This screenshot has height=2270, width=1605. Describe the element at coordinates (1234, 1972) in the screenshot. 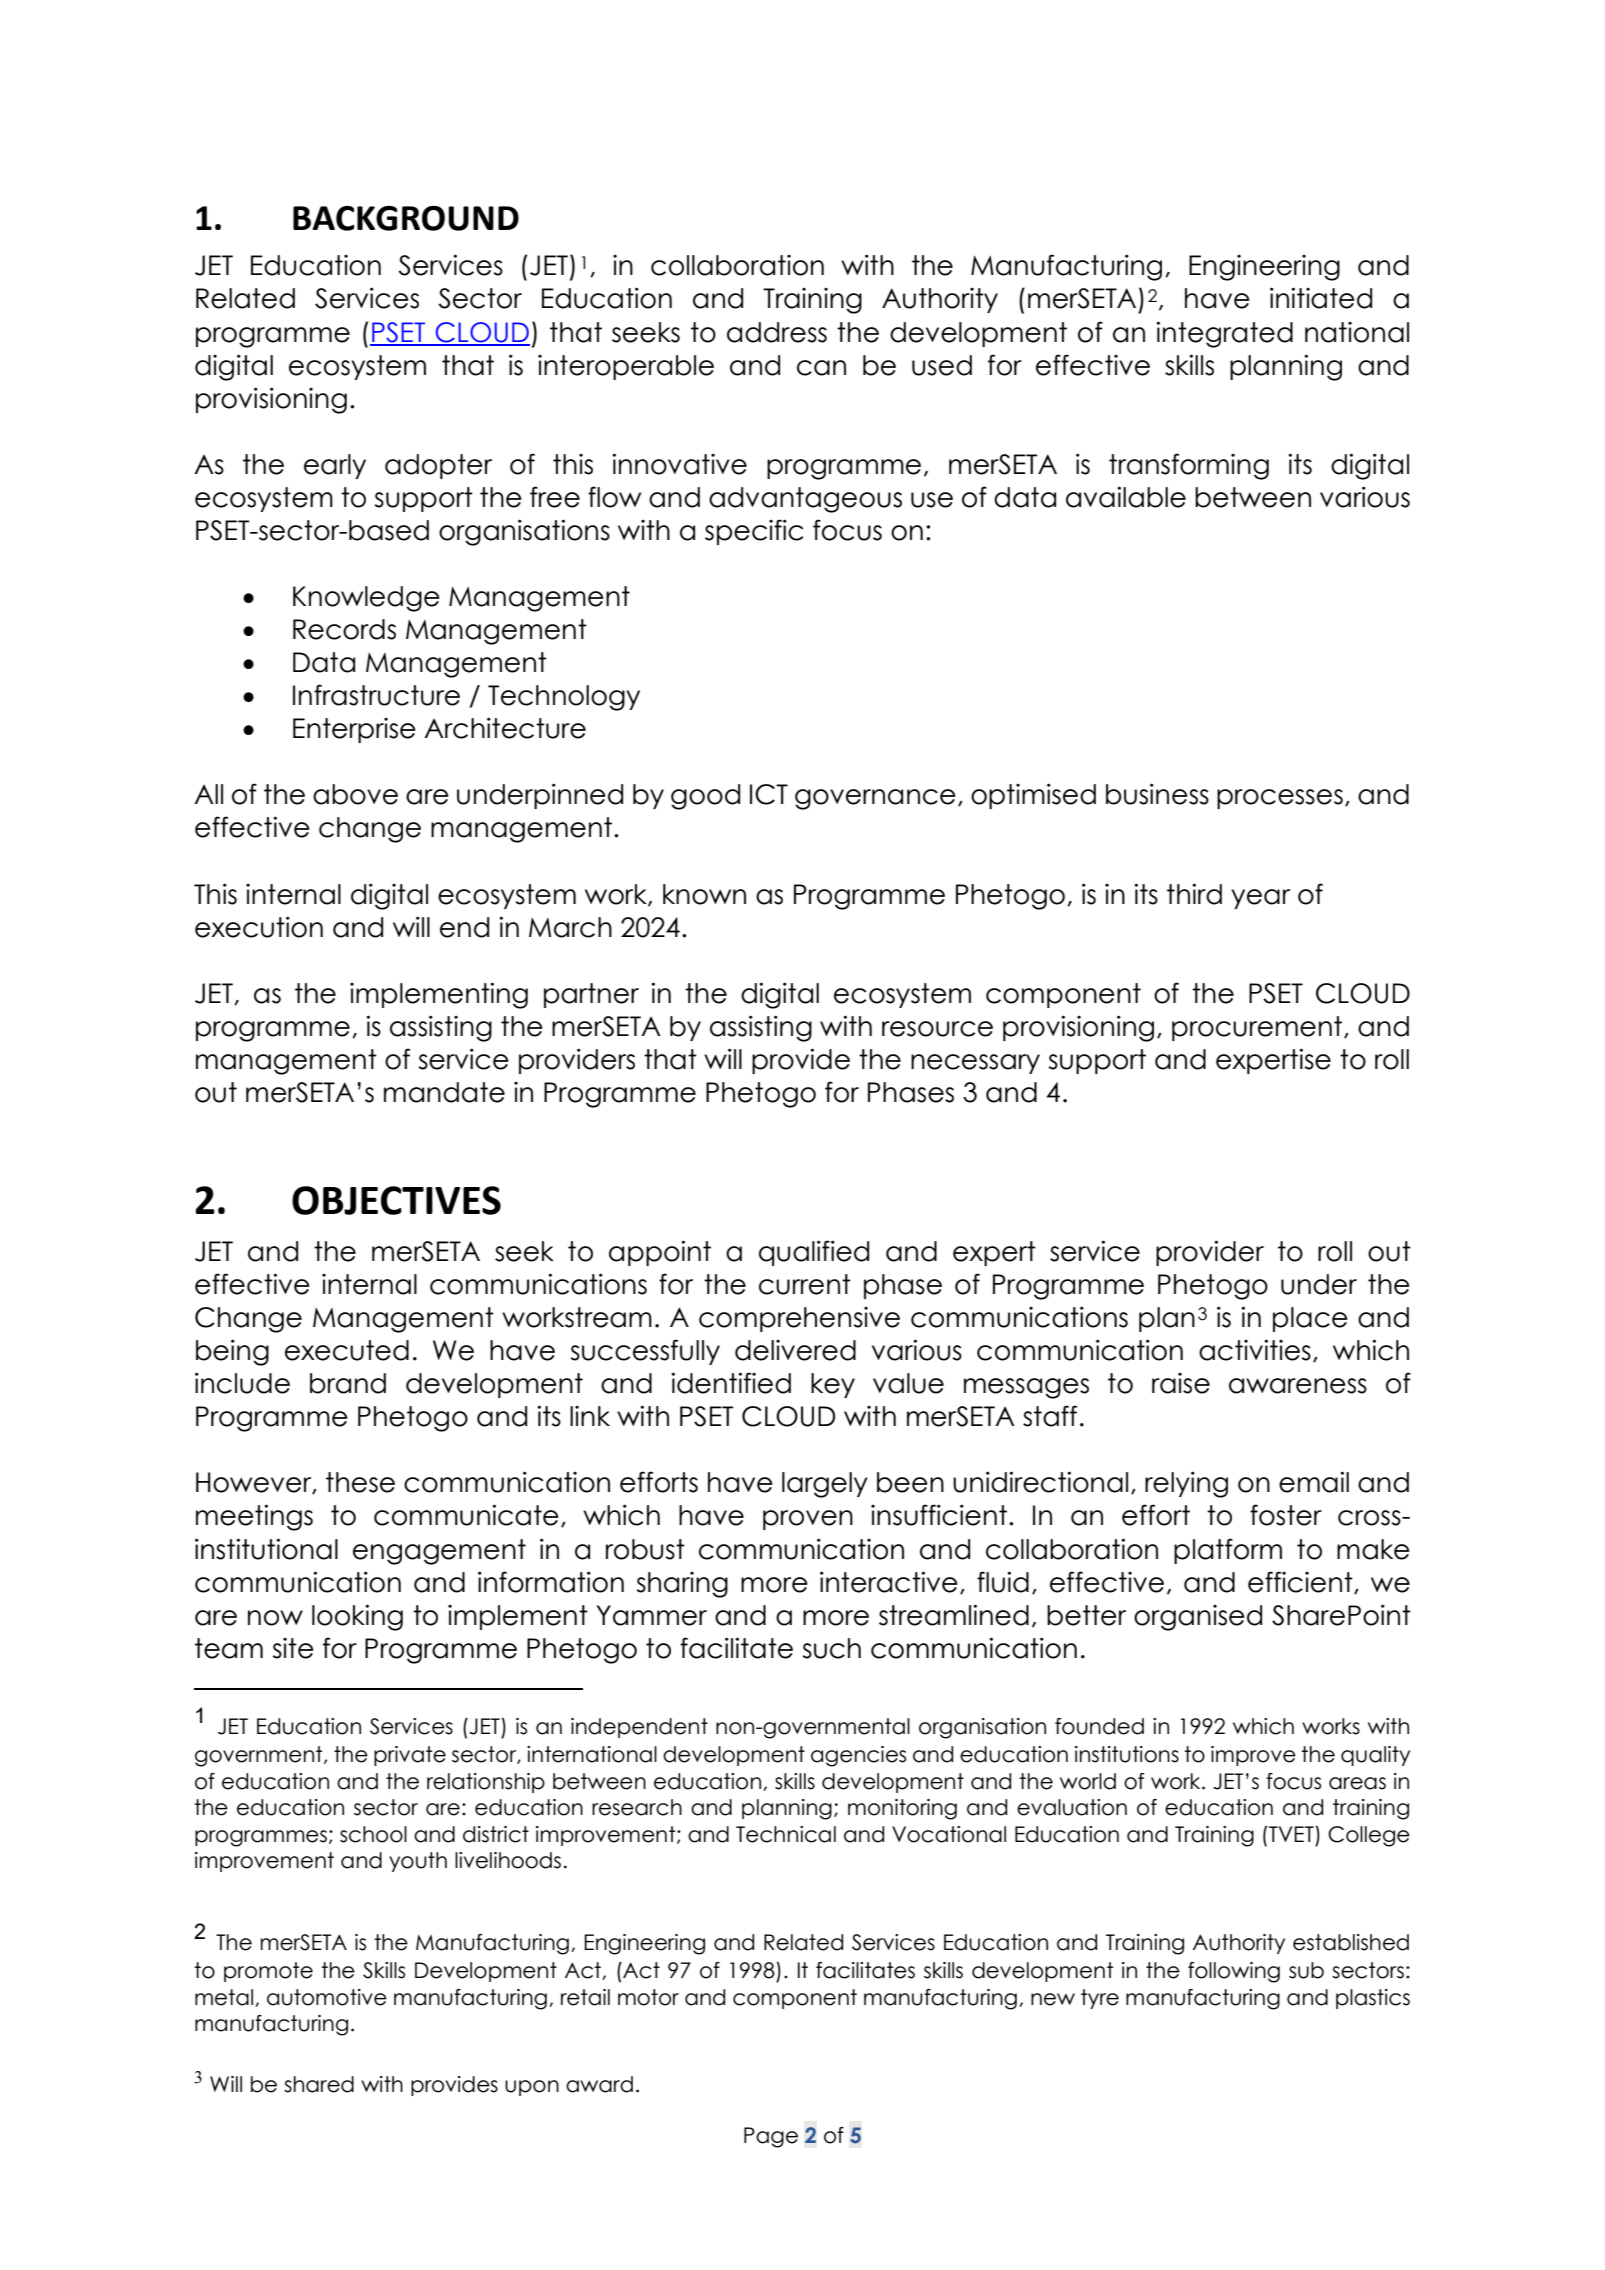

I see `following` at that location.
